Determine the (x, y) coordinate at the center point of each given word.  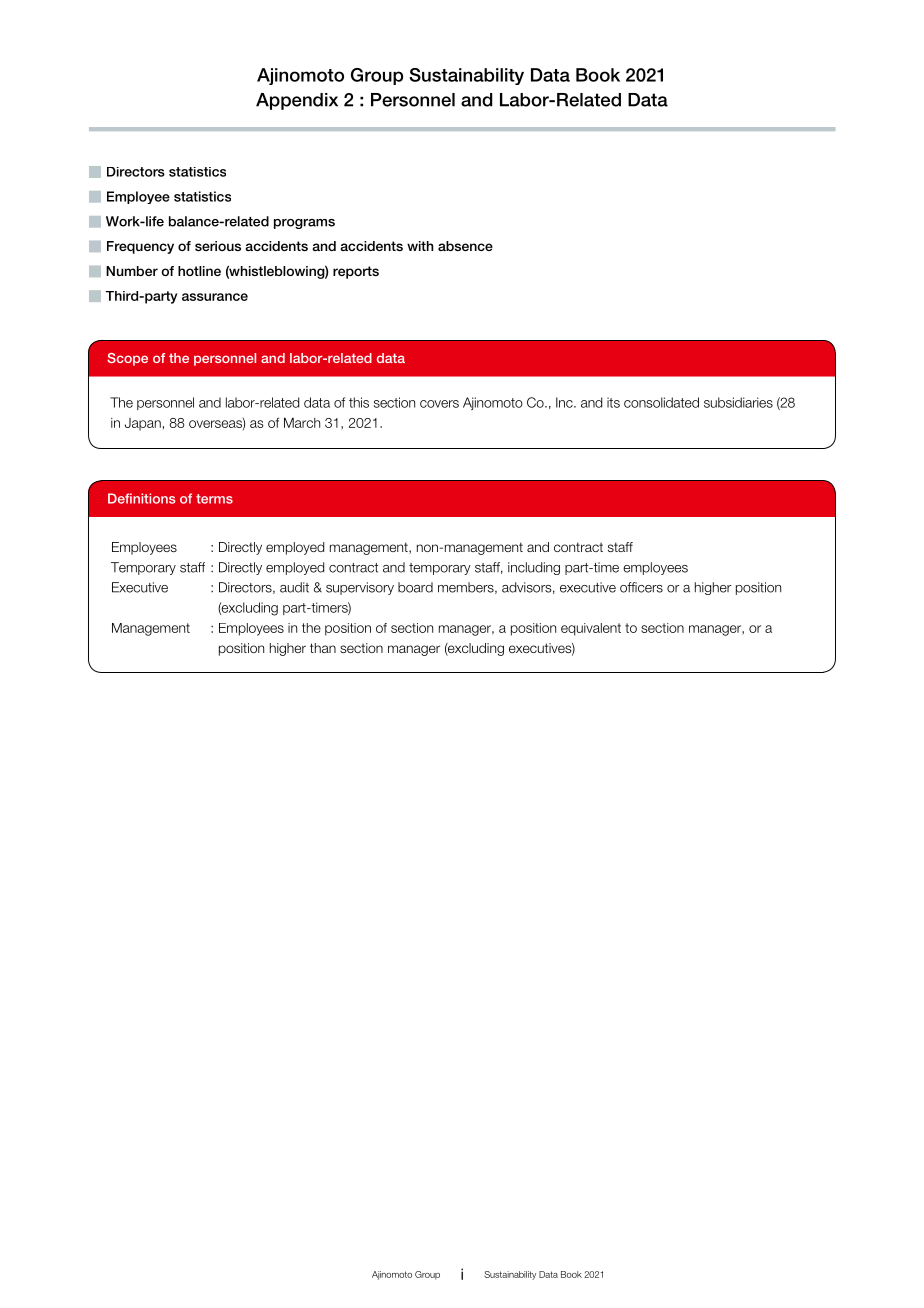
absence (465, 246)
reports (356, 272)
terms (214, 499)
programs (304, 224)
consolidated (661, 402)
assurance (215, 297)
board (415, 587)
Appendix (297, 101)
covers (439, 404)
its (613, 402)
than (323, 648)
